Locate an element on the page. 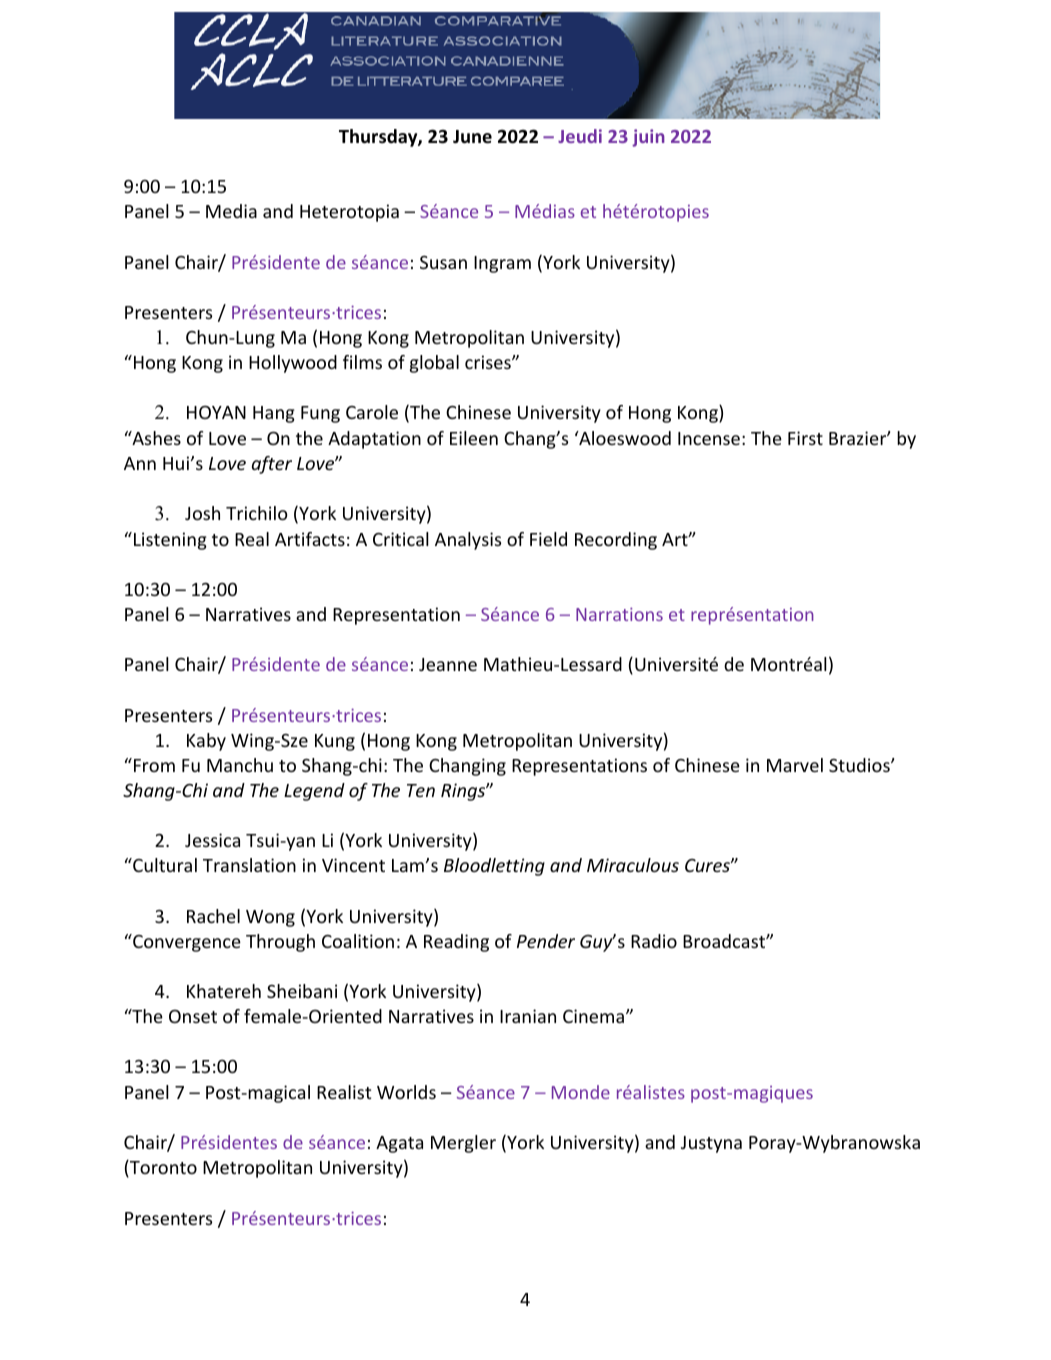 The height and width of the page is (1360, 1051). Josh is located at coordinates (202, 513).
